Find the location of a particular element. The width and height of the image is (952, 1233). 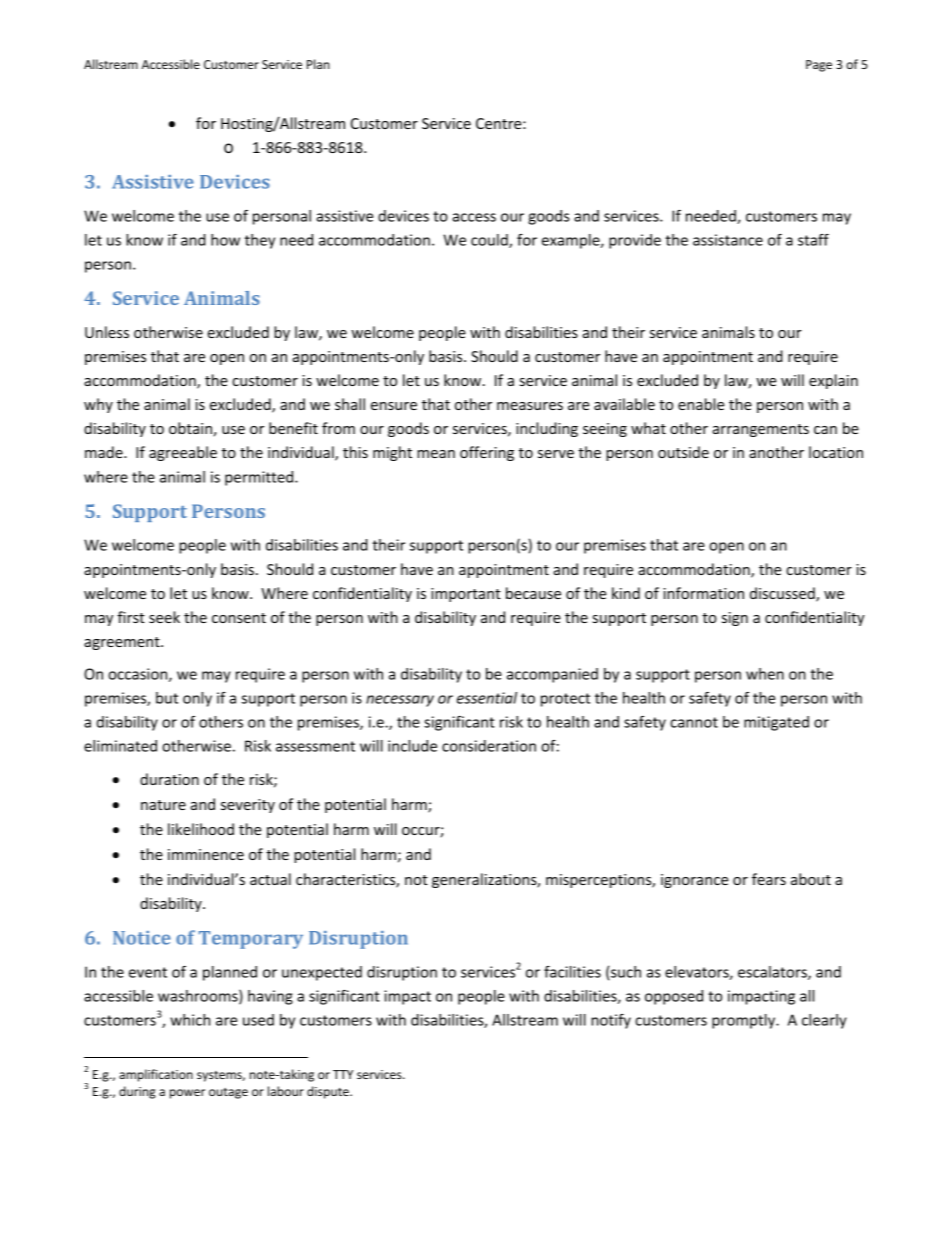

important is located at coordinates (466, 595).
